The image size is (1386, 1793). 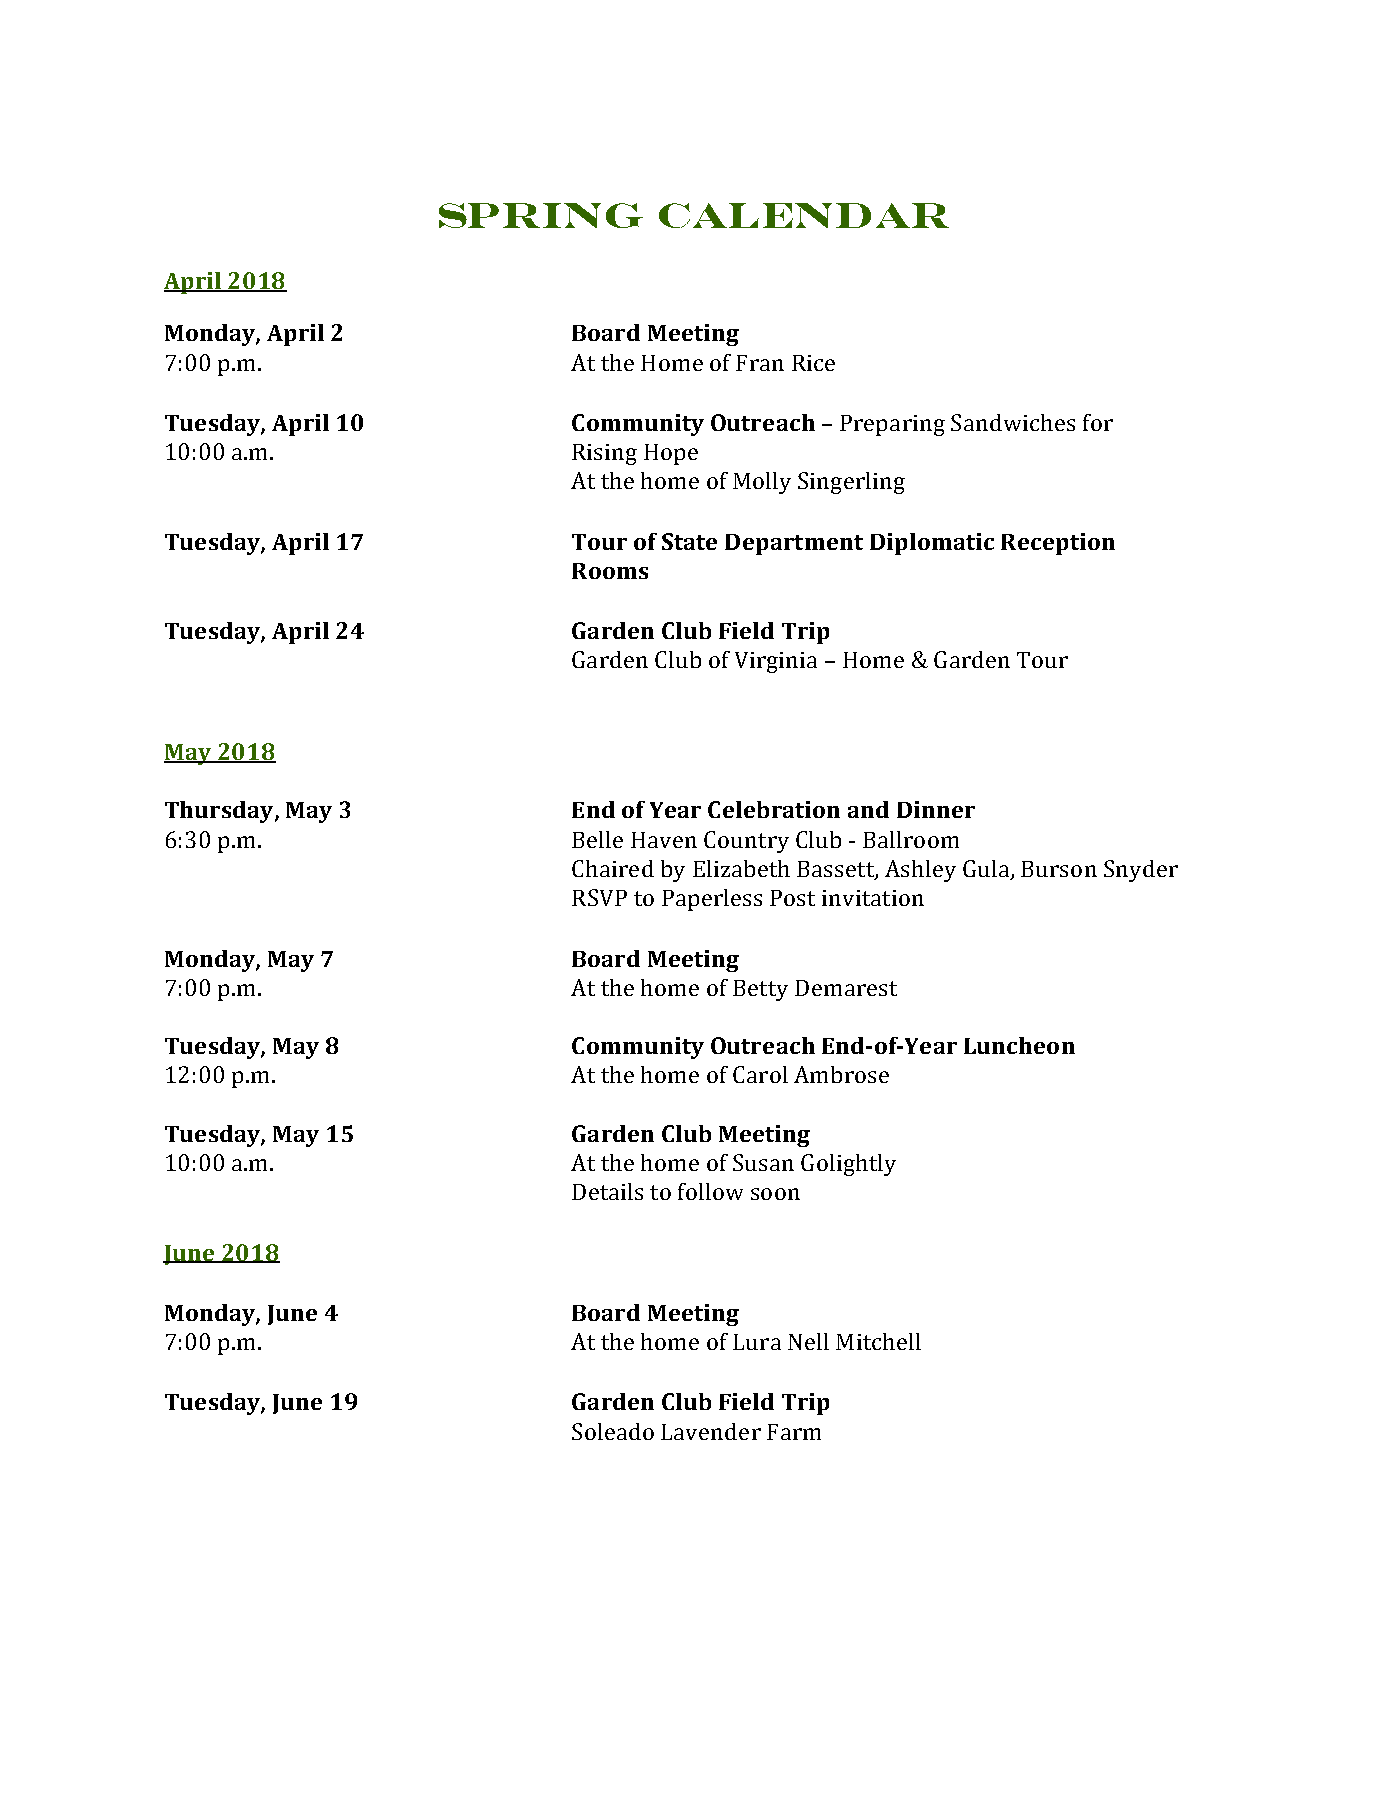 What do you see at coordinates (220, 812) in the image?
I see `Thursday` at bounding box center [220, 812].
